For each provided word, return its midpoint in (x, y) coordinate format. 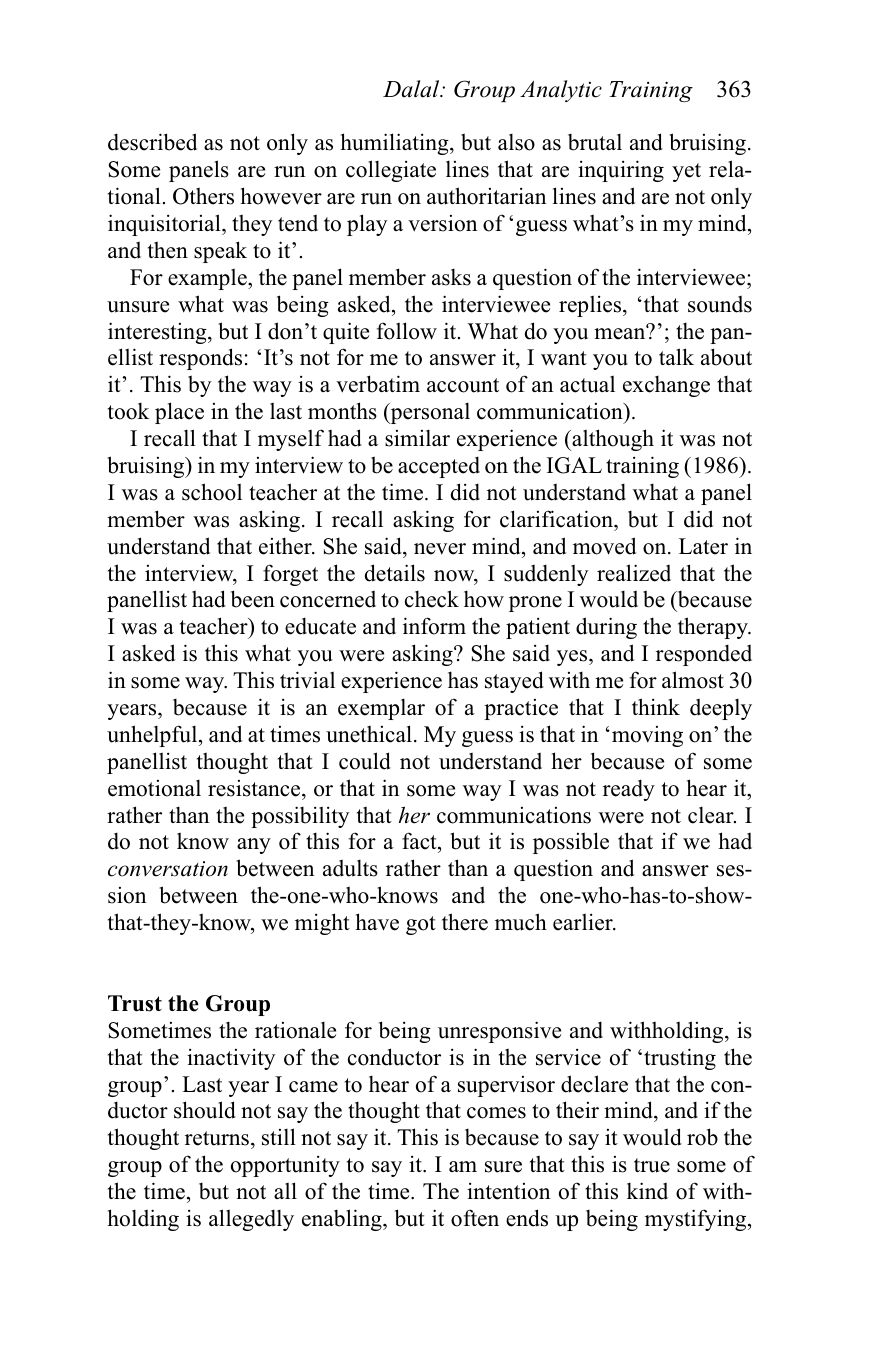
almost (693, 680)
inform (434, 626)
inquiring (621, 171)
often (475, 1218)
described (152, 142)
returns (218, 1140)
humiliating (395, 144)
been (253, 599)
